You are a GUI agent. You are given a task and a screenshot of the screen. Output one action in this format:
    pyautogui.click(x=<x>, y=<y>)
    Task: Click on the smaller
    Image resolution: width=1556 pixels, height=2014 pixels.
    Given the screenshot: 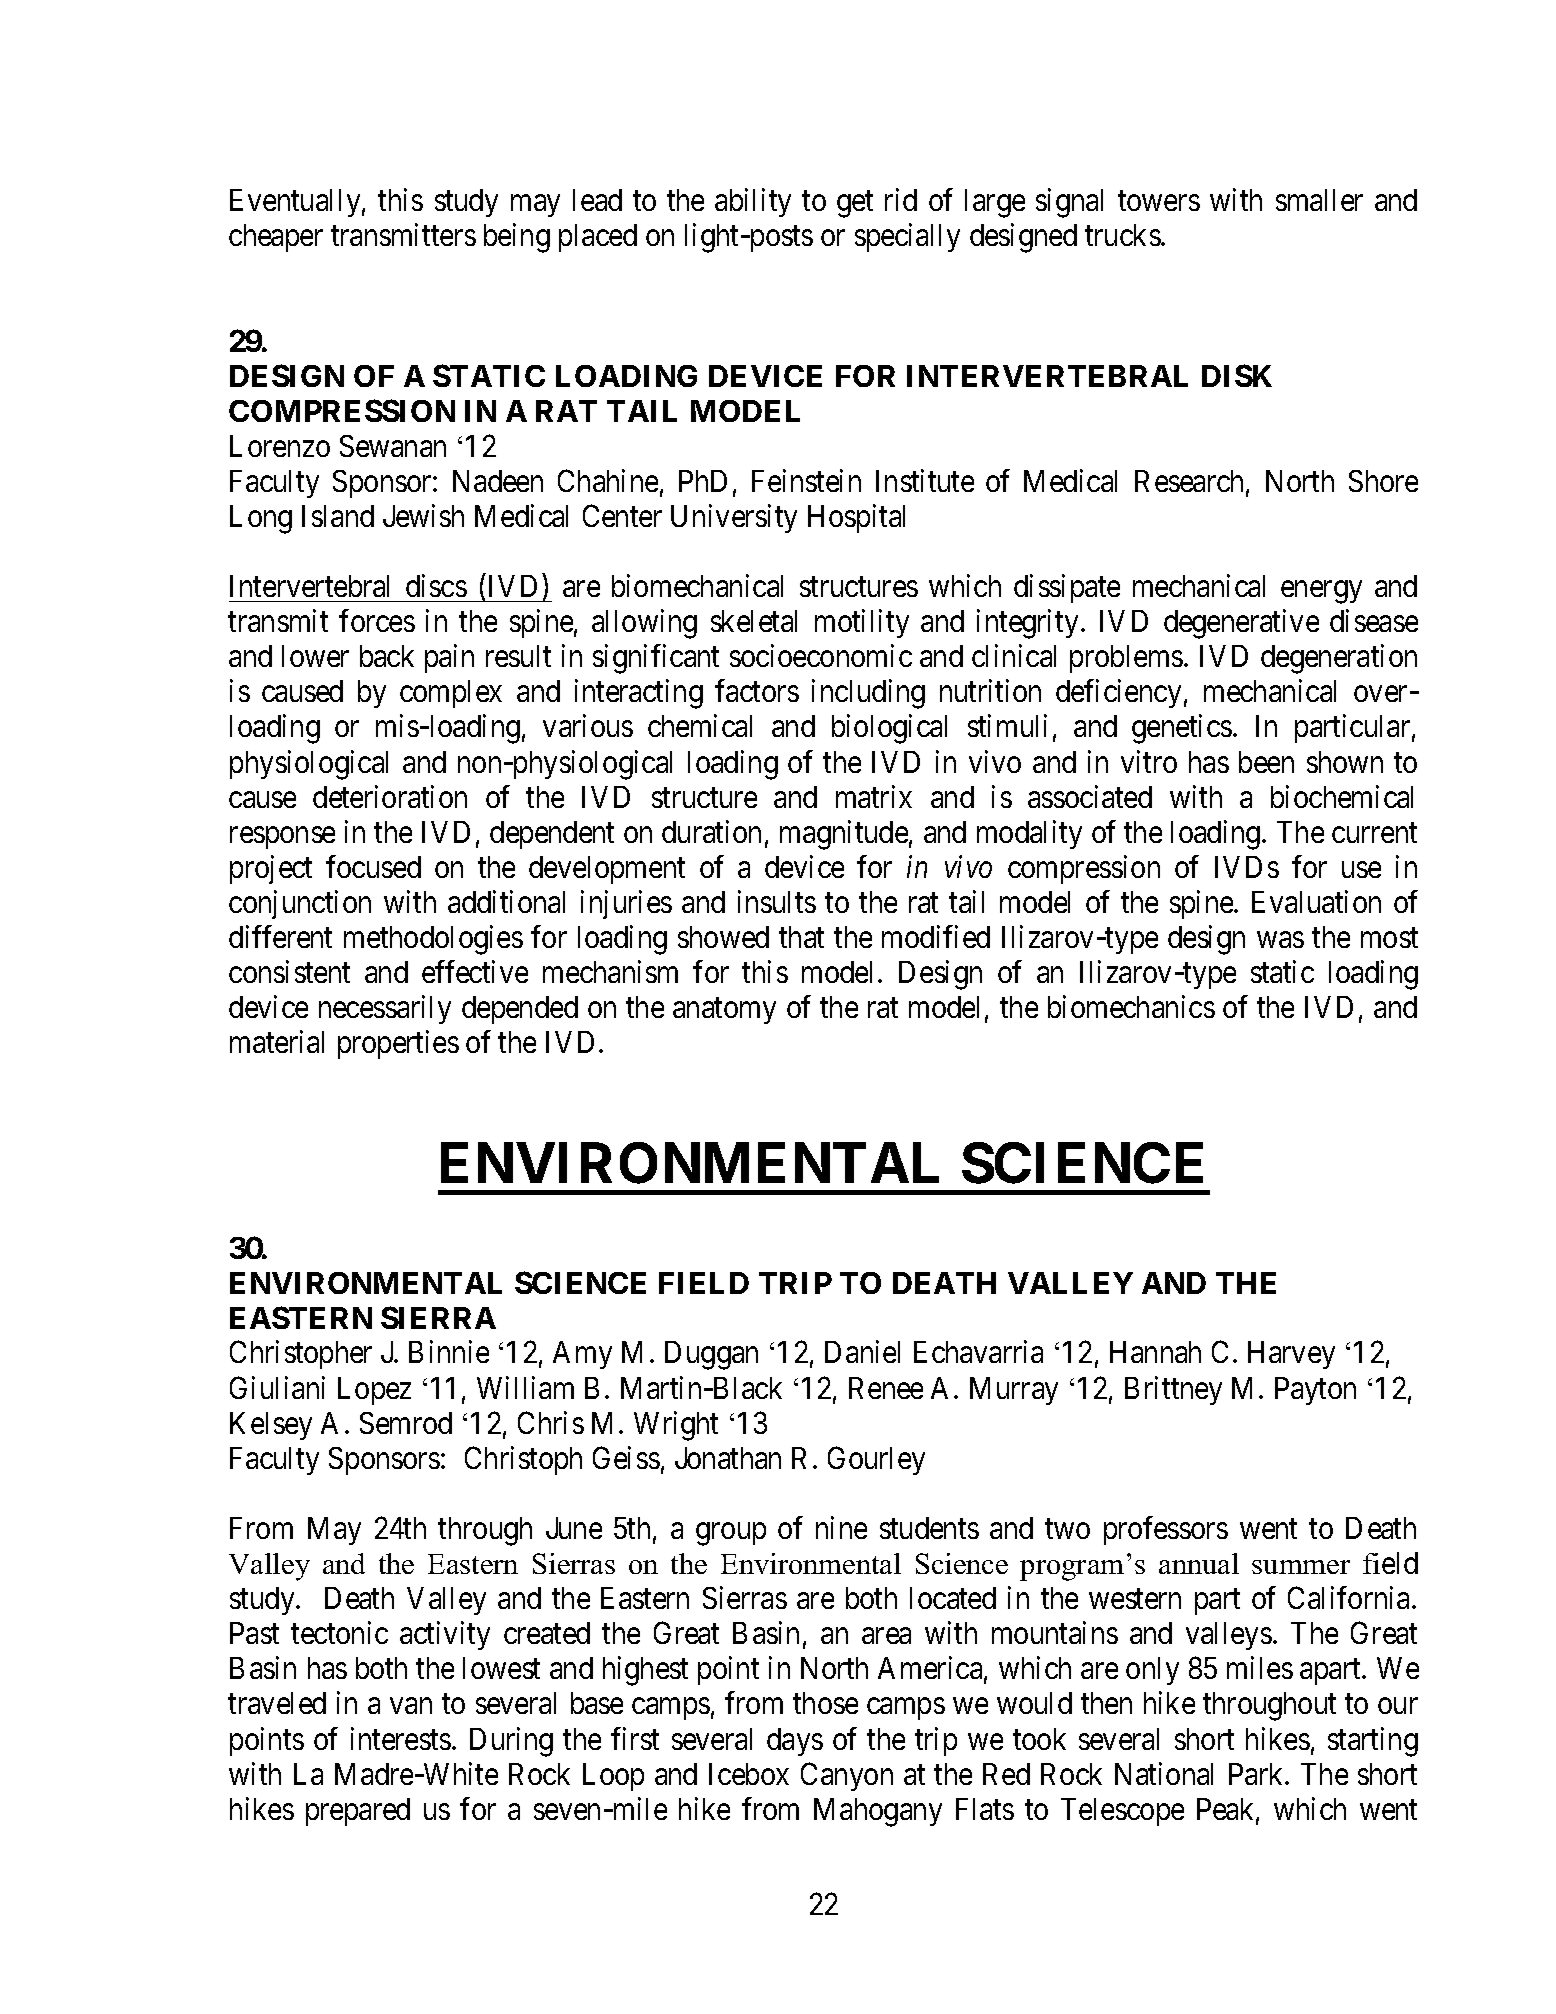 What is the action you would take?
    pyautogui.click(x=1319, y=200)
